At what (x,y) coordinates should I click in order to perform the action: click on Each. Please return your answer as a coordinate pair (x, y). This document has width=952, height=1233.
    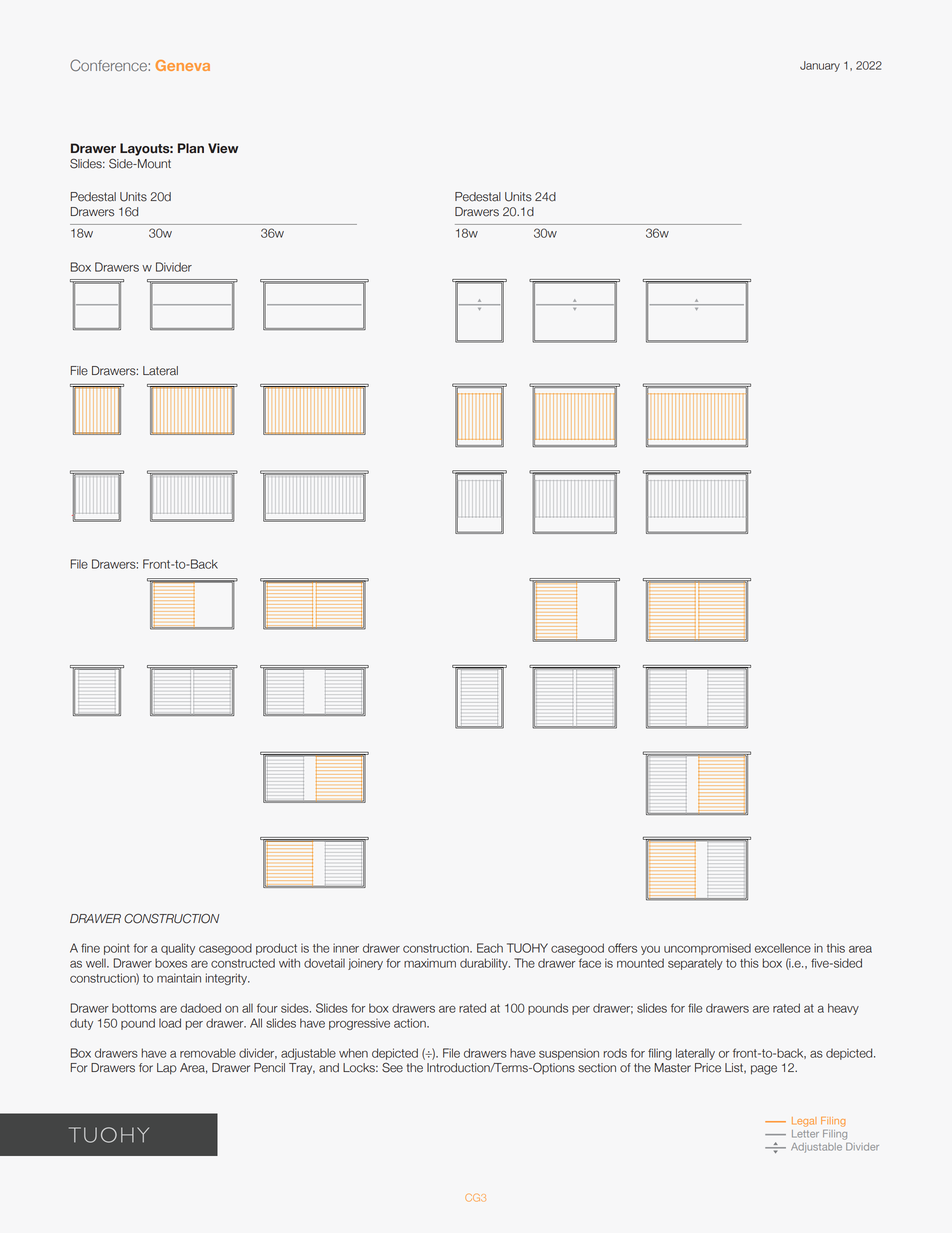
    Looking at the image, I should click on (490, 948).
